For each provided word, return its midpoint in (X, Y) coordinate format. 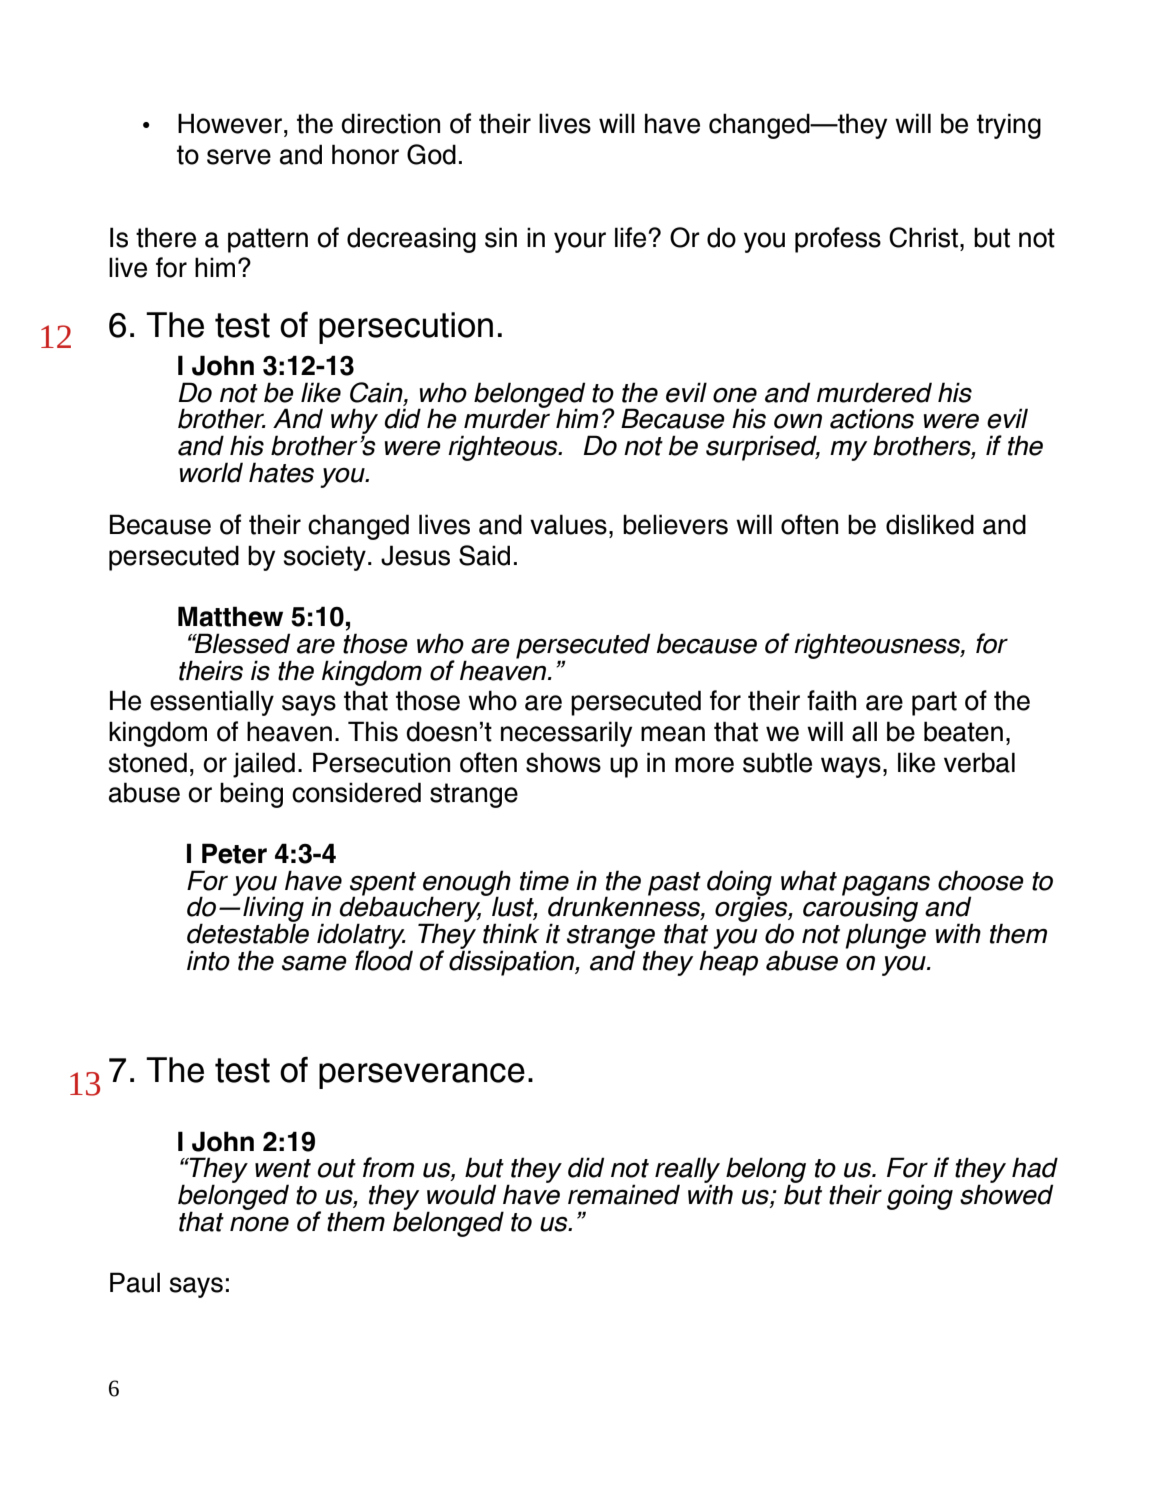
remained (624, 1194)
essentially (212, 703)
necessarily (566, 734)
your (580, 242)
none (259, 1224)
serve (239, 157)
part (934, 703)
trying (1009, 126)
